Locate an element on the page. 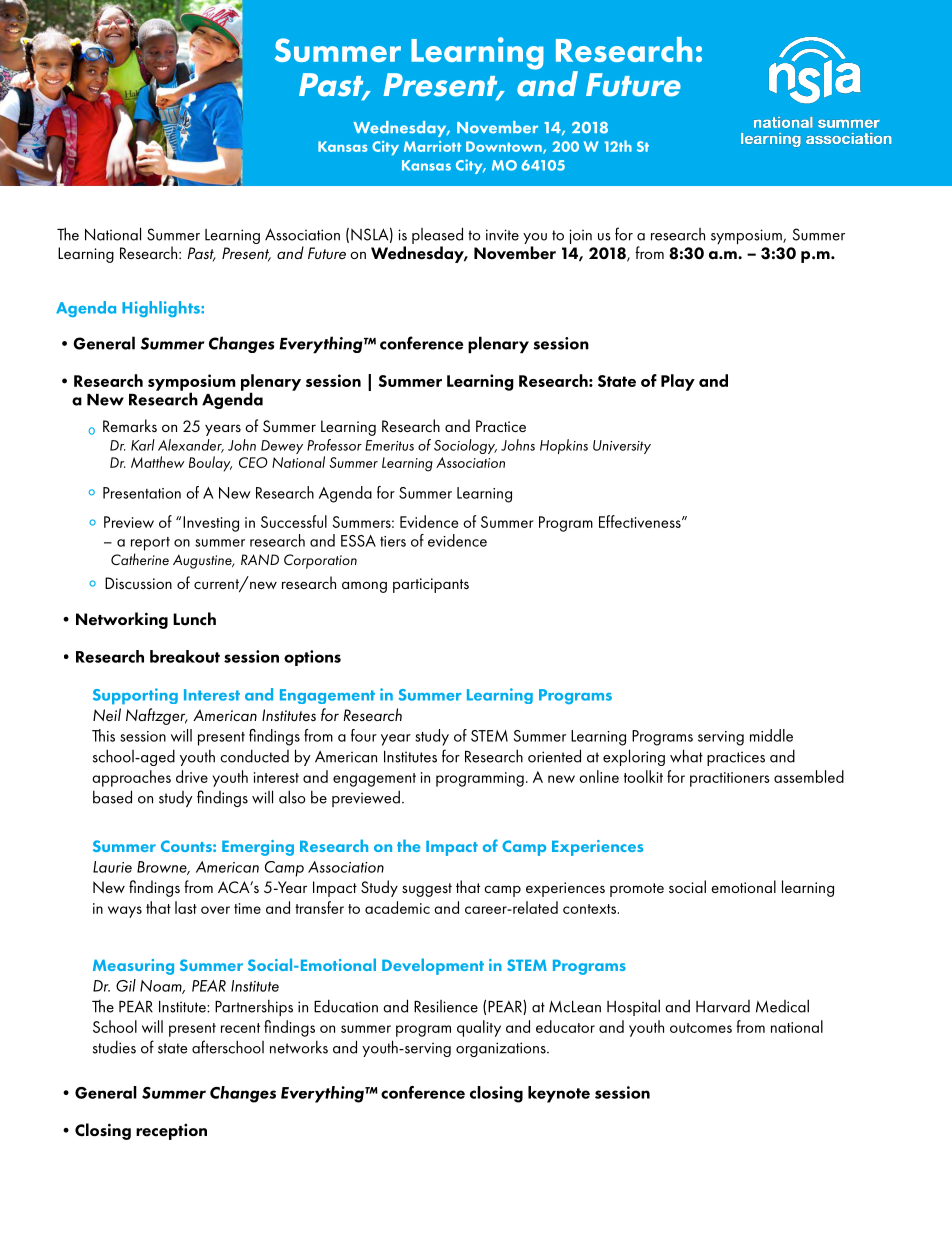 This image has height=1233, width=952. join is located at coordinates (580, 236).
